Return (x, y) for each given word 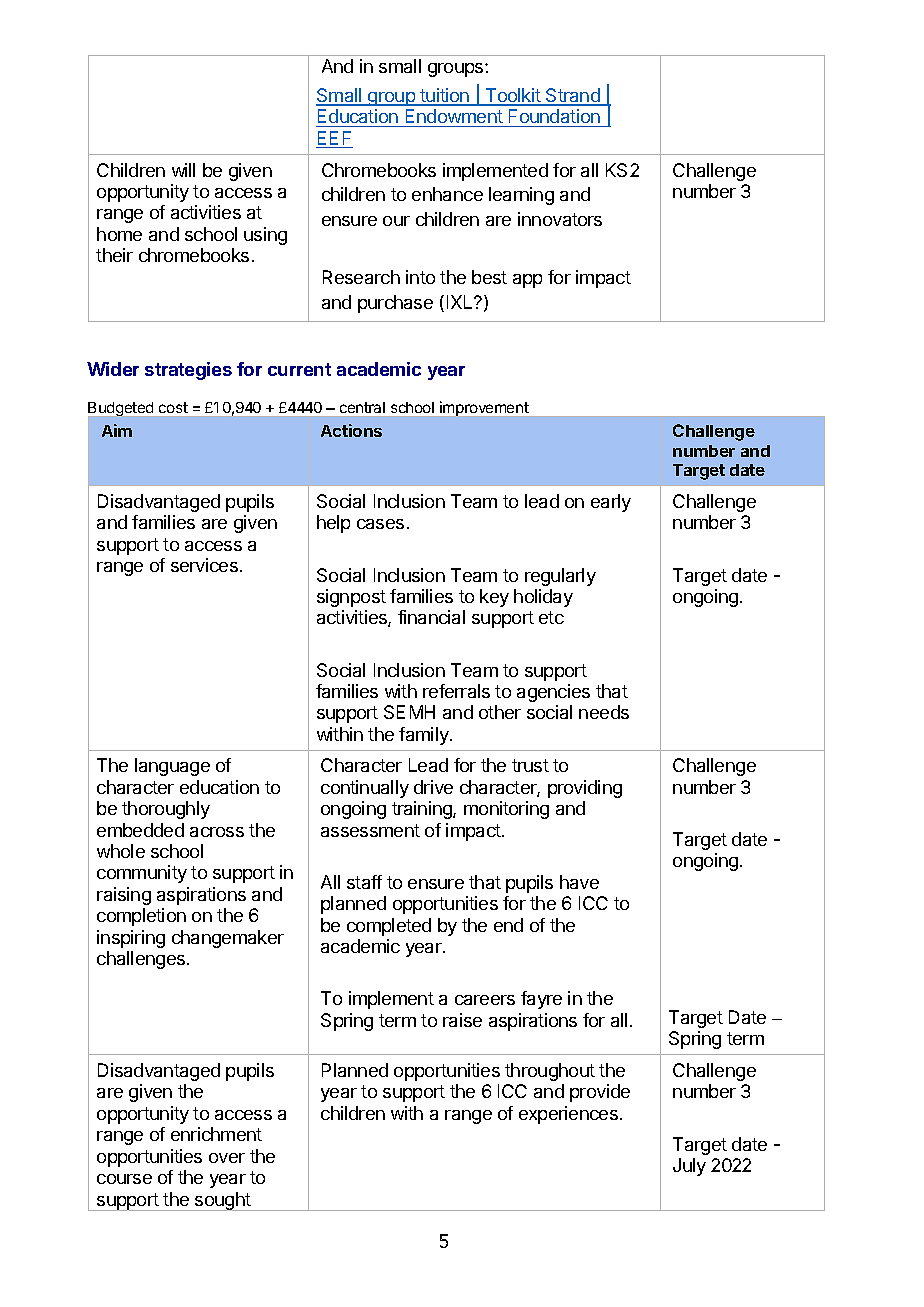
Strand (573, 96)
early (611, 503)
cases (380, 524)
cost (173, 407)
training (423, 810)
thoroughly (166, 810)
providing (585, 789)
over (227, 1158)
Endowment (454, 118)
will (183, 170)
